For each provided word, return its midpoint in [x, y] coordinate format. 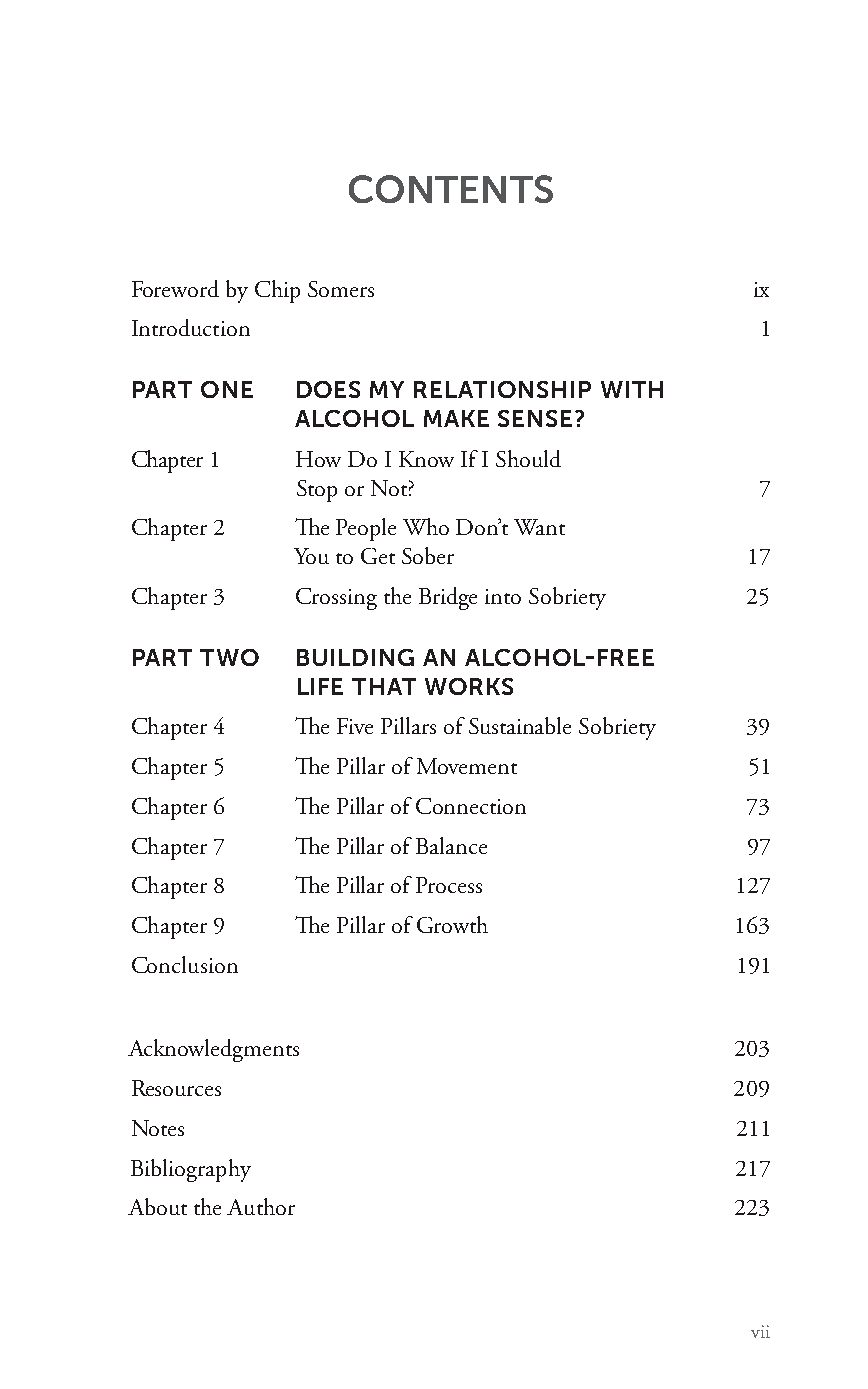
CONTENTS [451, 189]
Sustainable [520, 725]
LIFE [320, 686]
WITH [632, 389]
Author [261, 1206]
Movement [467, 766]
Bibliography [191, 1170]
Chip [277, 291]
